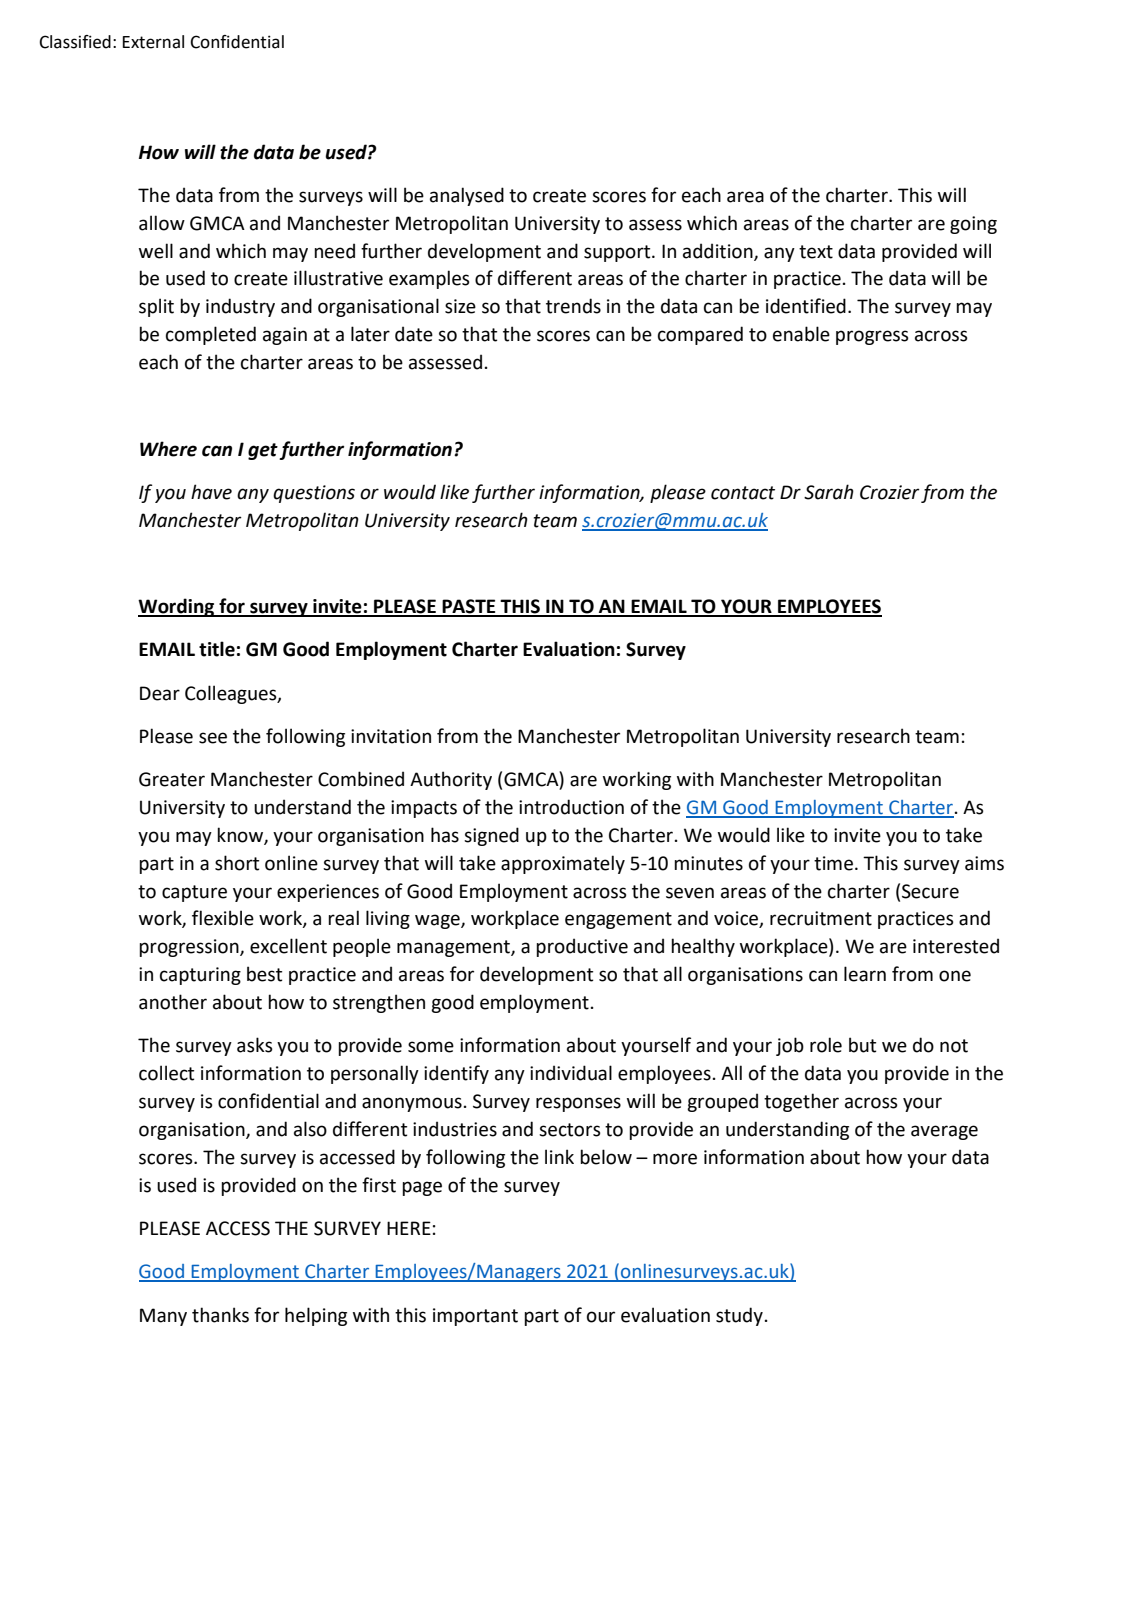 This image has height=1619, width=1145. Describe the element at coordinates (153, 42) in the image. I see `External` at that location.
